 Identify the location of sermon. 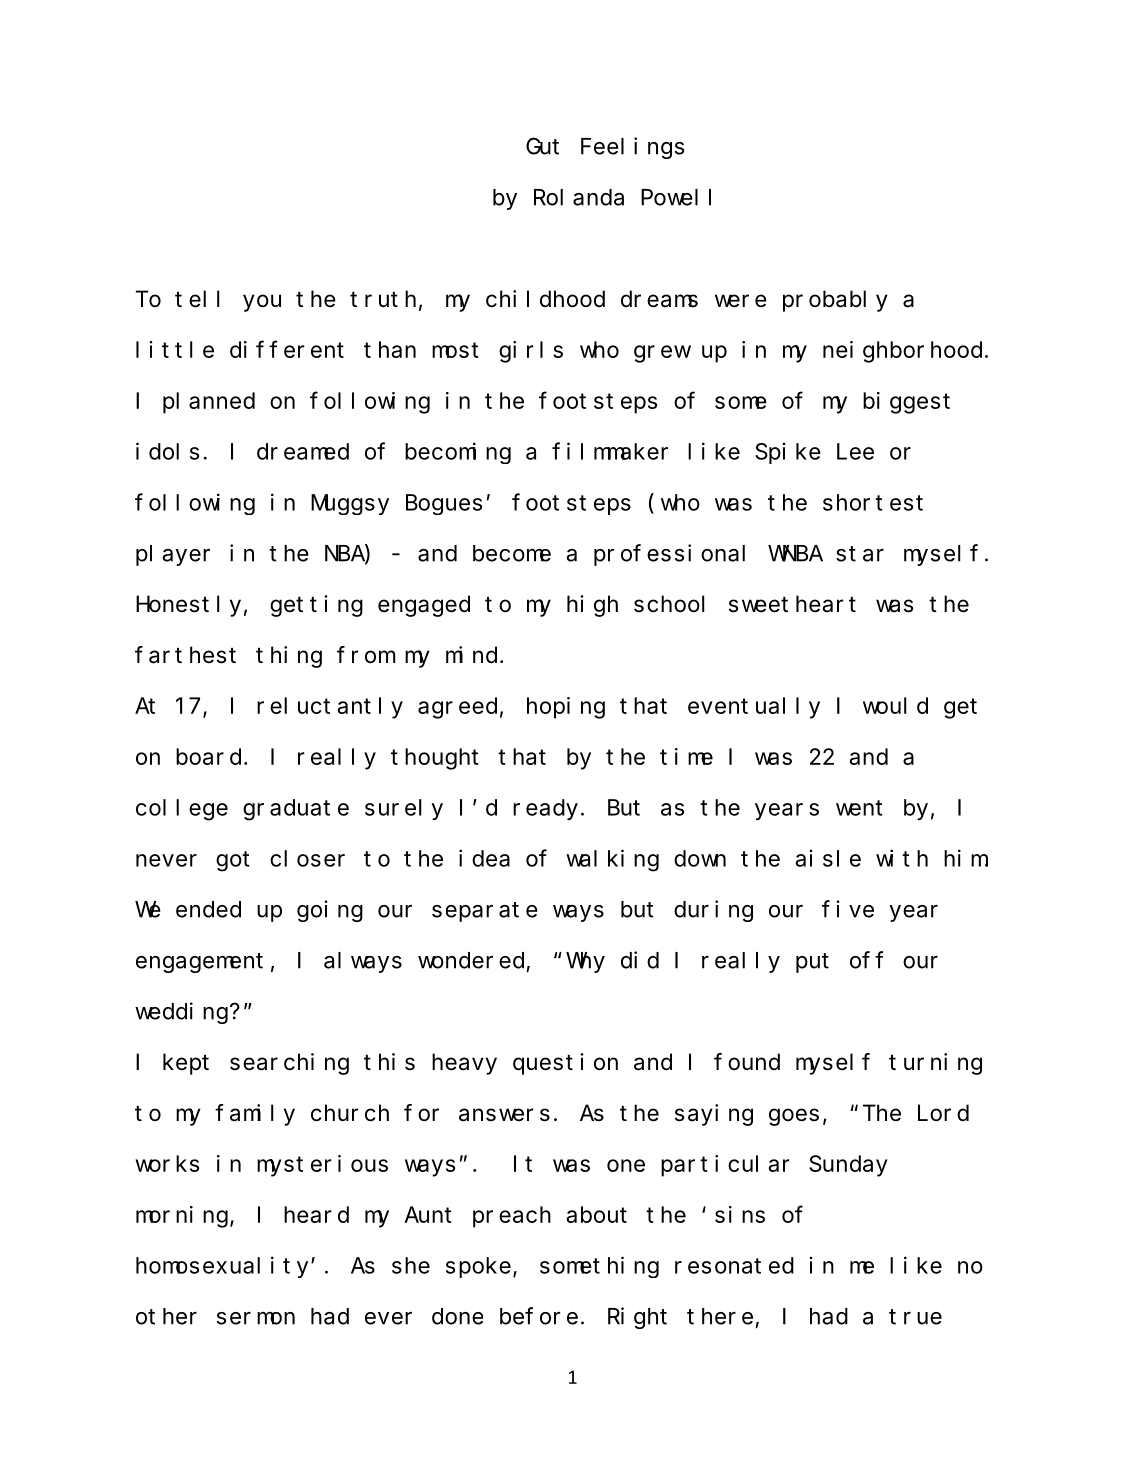
(256, 1318).
